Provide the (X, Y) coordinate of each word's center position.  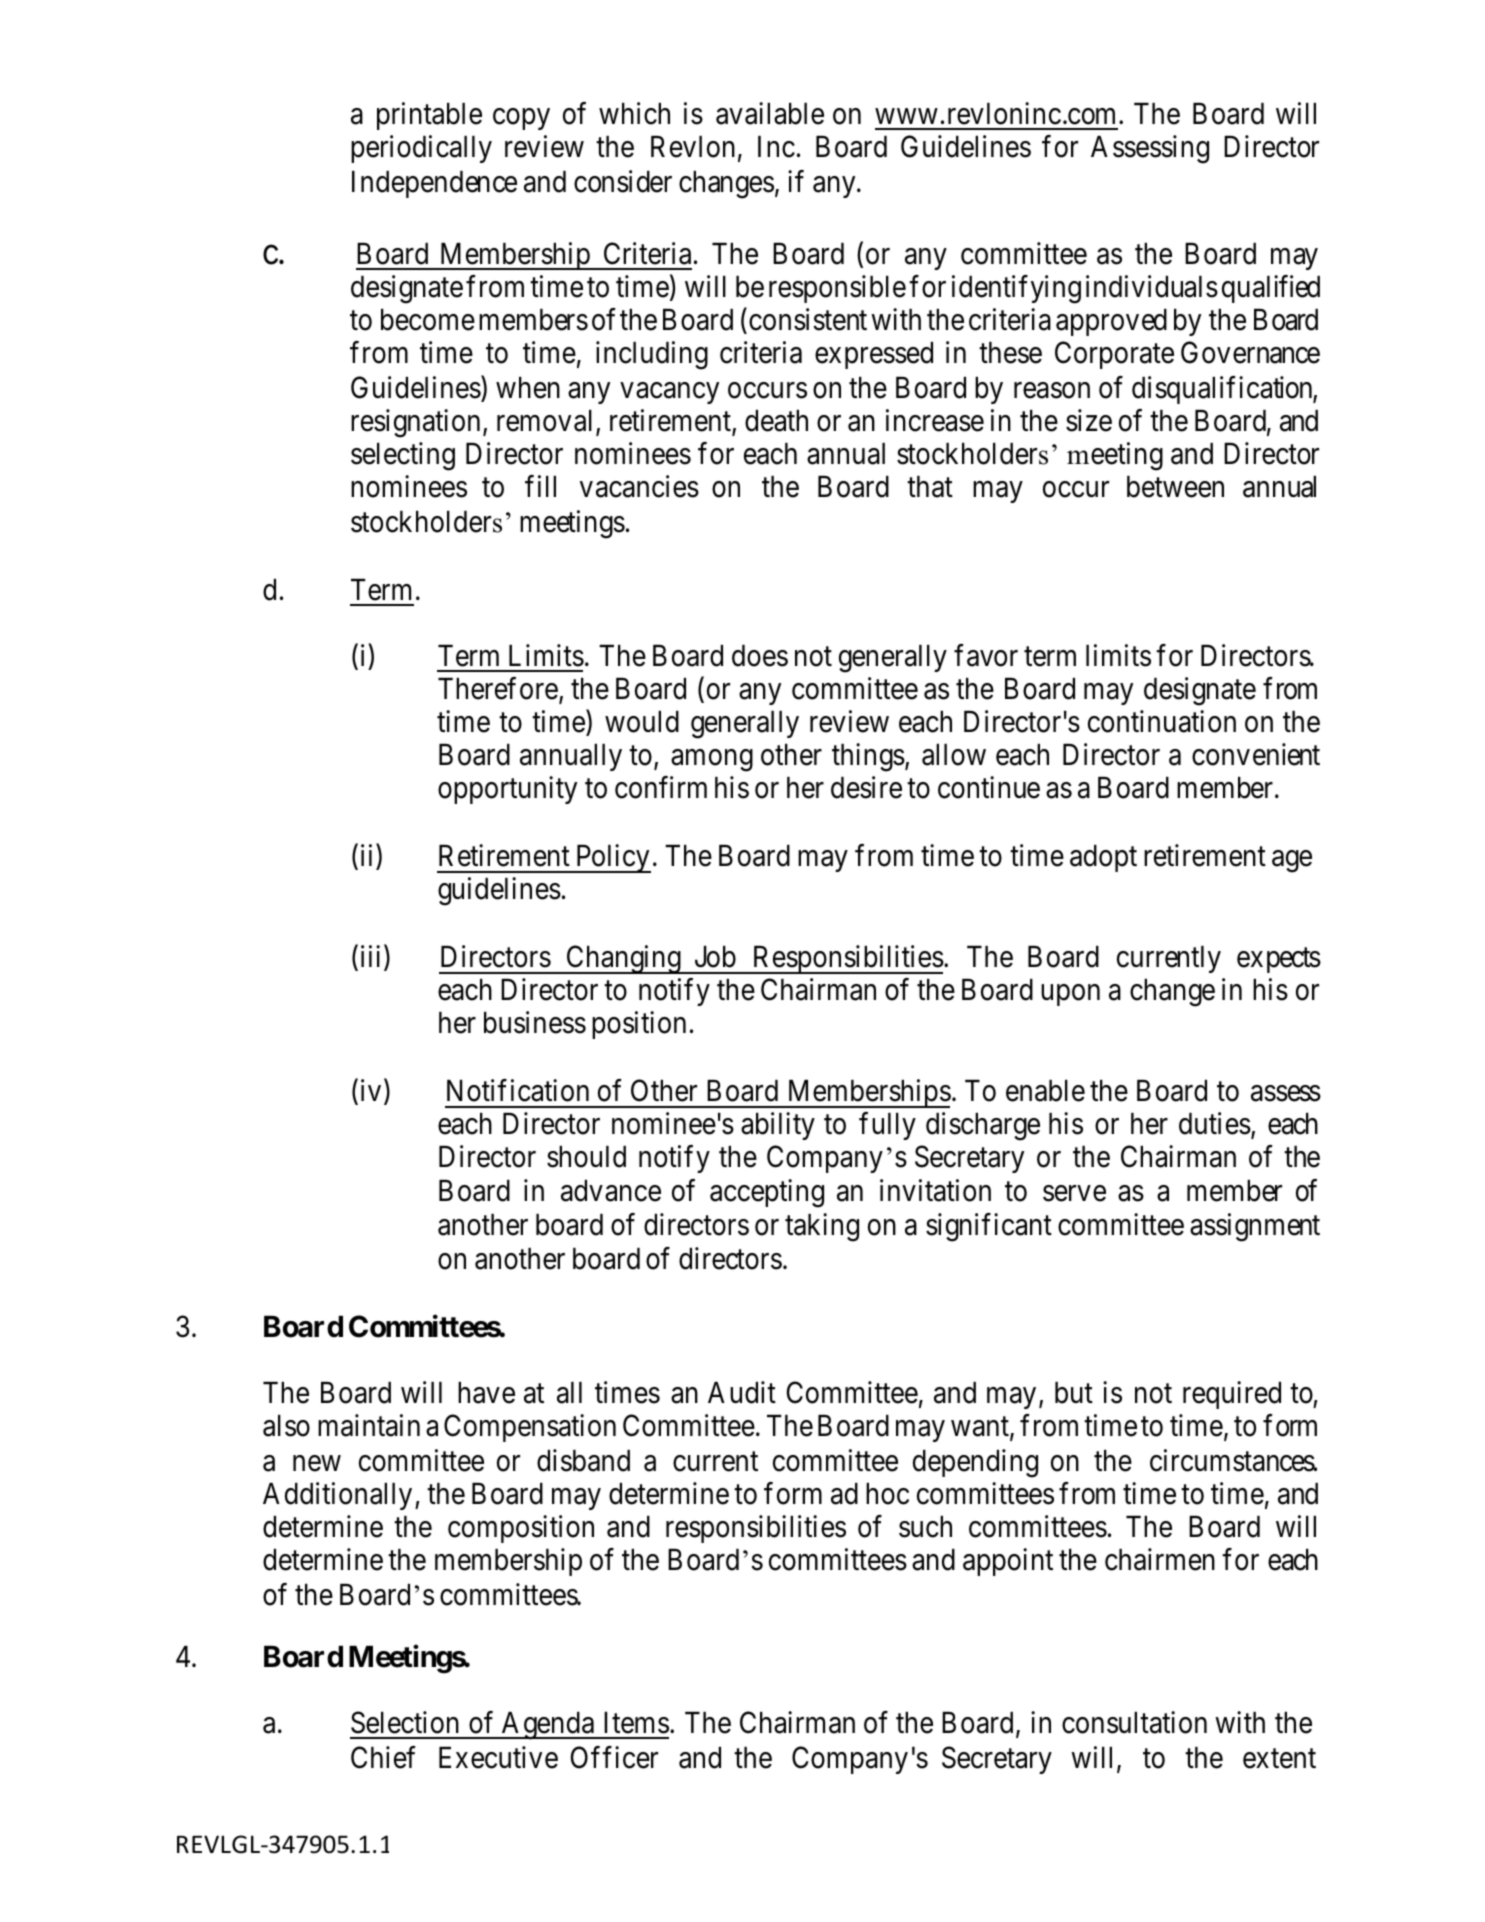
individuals (1152, 286)
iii (373, 957)
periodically (421, 149)
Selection (405, 1722)
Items (636, 1723)
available (770, 113)
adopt (1103, 858)
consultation (1134, 1722)
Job (715, 957)
